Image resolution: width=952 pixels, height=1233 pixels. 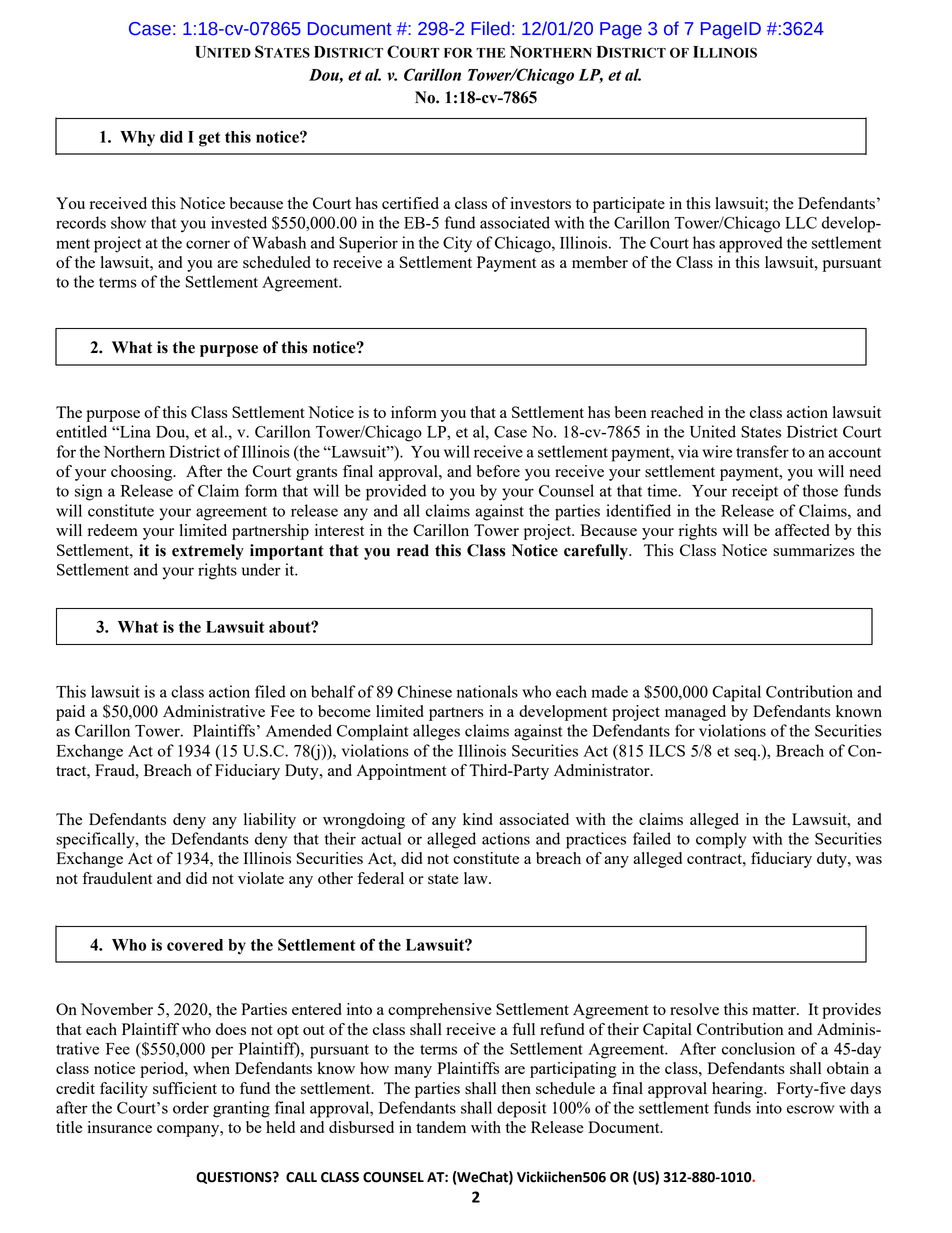 I want to click on hearing, so click(x=738, y=1090).
